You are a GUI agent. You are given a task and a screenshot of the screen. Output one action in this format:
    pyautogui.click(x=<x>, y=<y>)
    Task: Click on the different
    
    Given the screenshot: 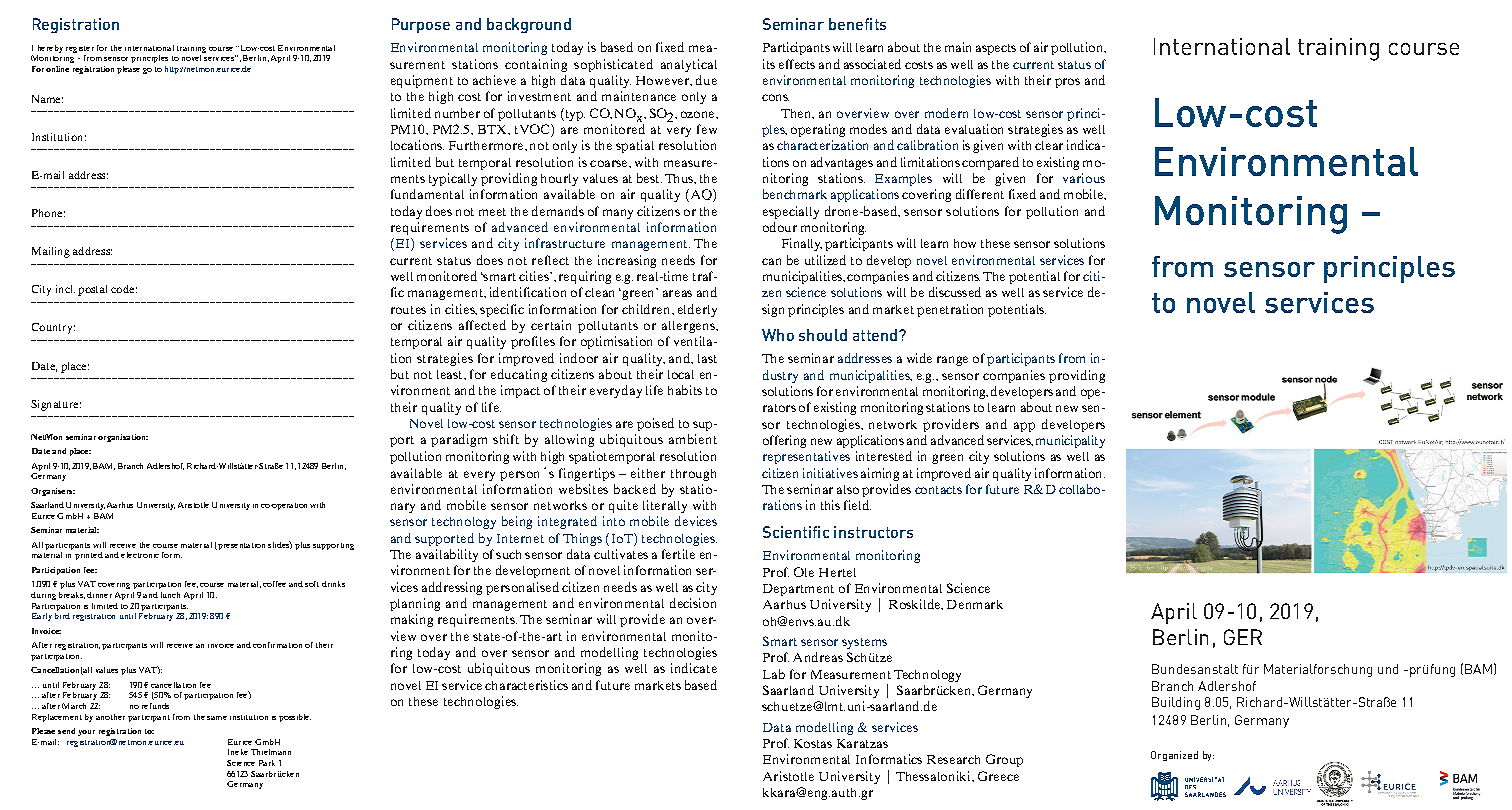 What is the action you would take?
    pyautogui.click(x=980, y=194)
